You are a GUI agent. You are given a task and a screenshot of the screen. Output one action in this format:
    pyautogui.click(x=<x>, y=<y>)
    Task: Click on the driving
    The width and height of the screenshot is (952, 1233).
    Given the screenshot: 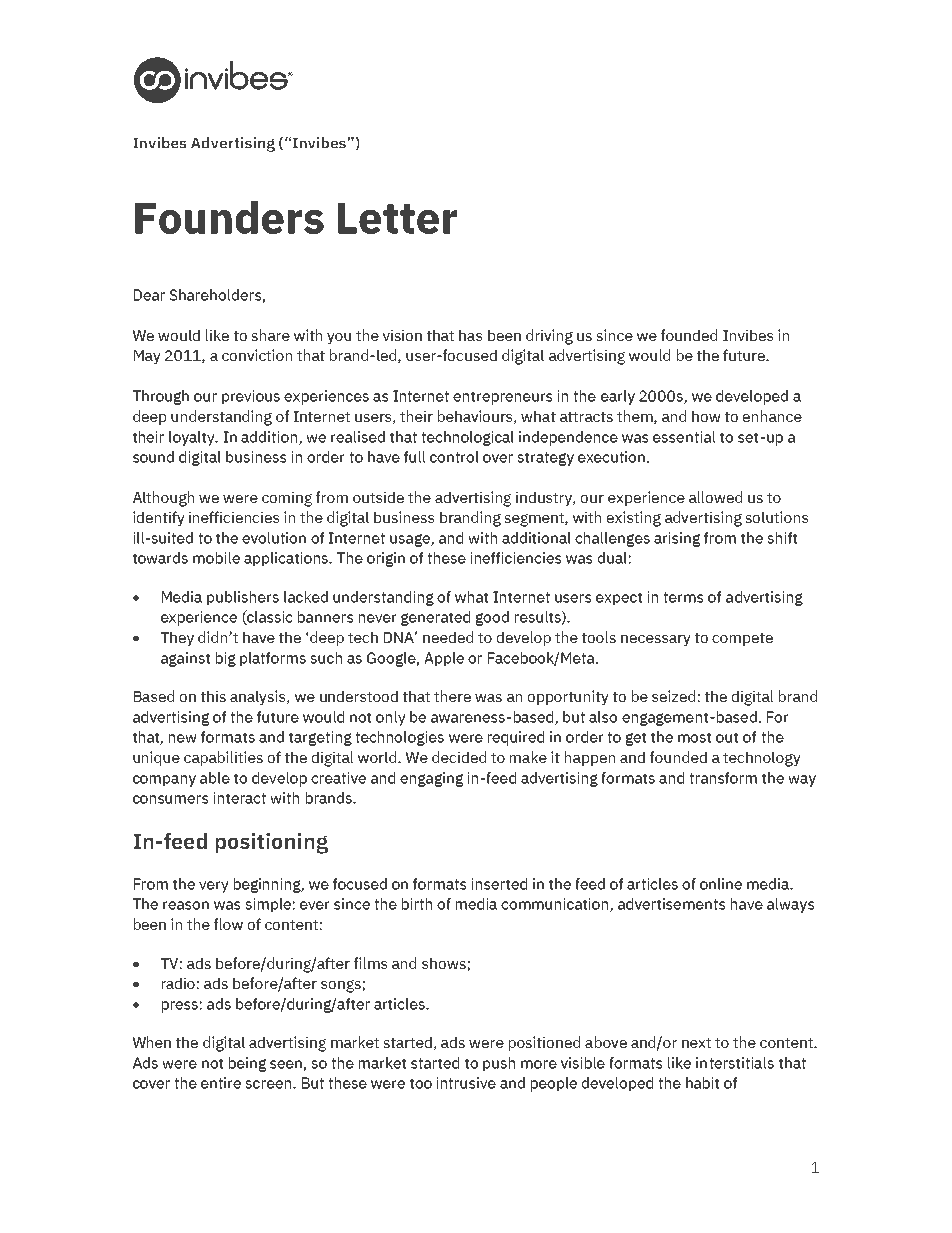 What is the action you would take?
    pyautogui.click(x=549, y=337)
